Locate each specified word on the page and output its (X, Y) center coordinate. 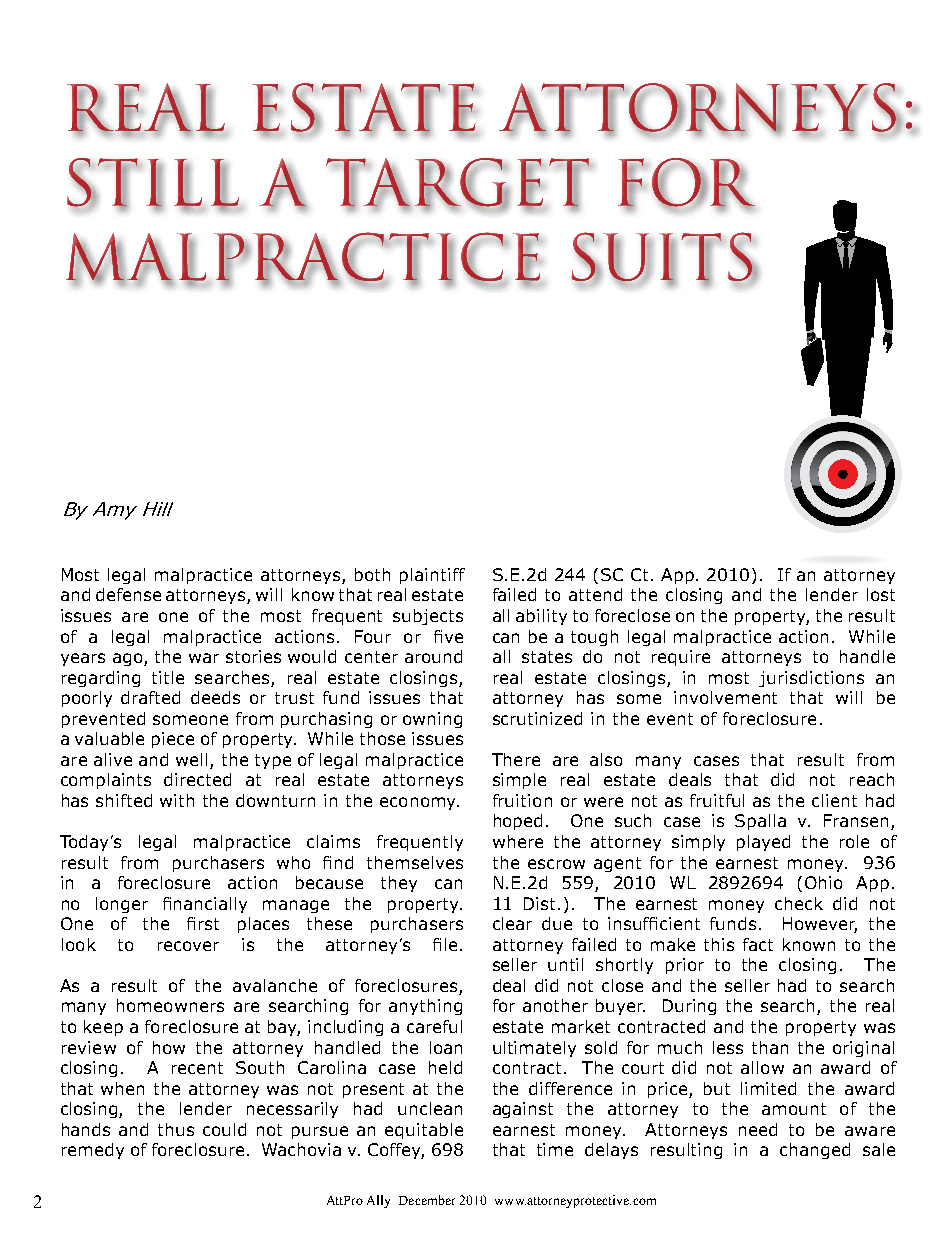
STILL (154, 183)
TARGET (458, 183)
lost (881, 594)
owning (432, 720)
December (427, 1200)
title (168, 677)
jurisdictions (811, 679)
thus (176, 1129)
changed (815, 1151)
